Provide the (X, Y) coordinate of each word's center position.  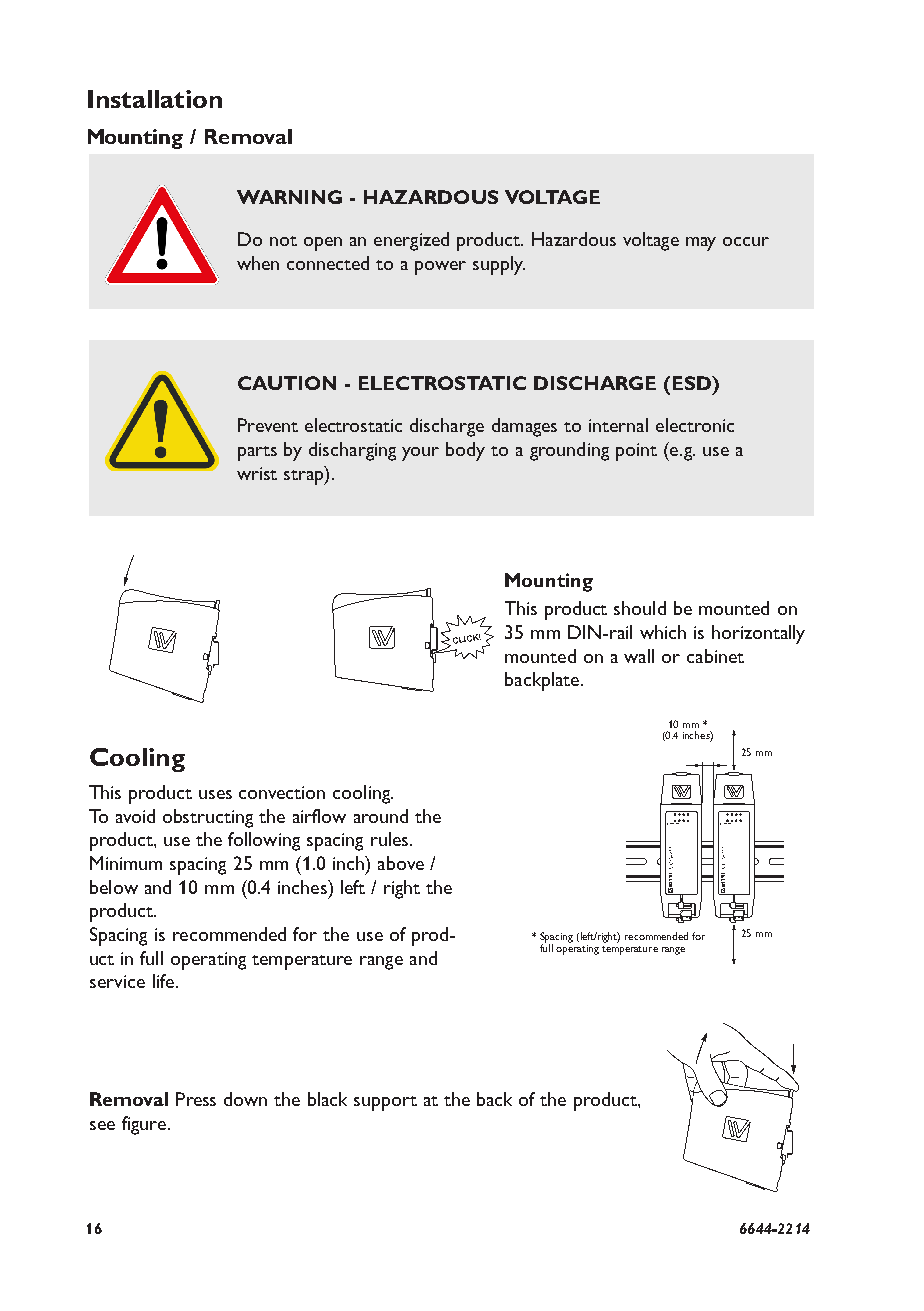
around (381, 816)
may (701, 244)
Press (196, 1099)
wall (639, 656)
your (420, 454)
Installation (155, 99)
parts (257, 453)
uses (215, 794)
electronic (695, 425)
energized (411, 241)
